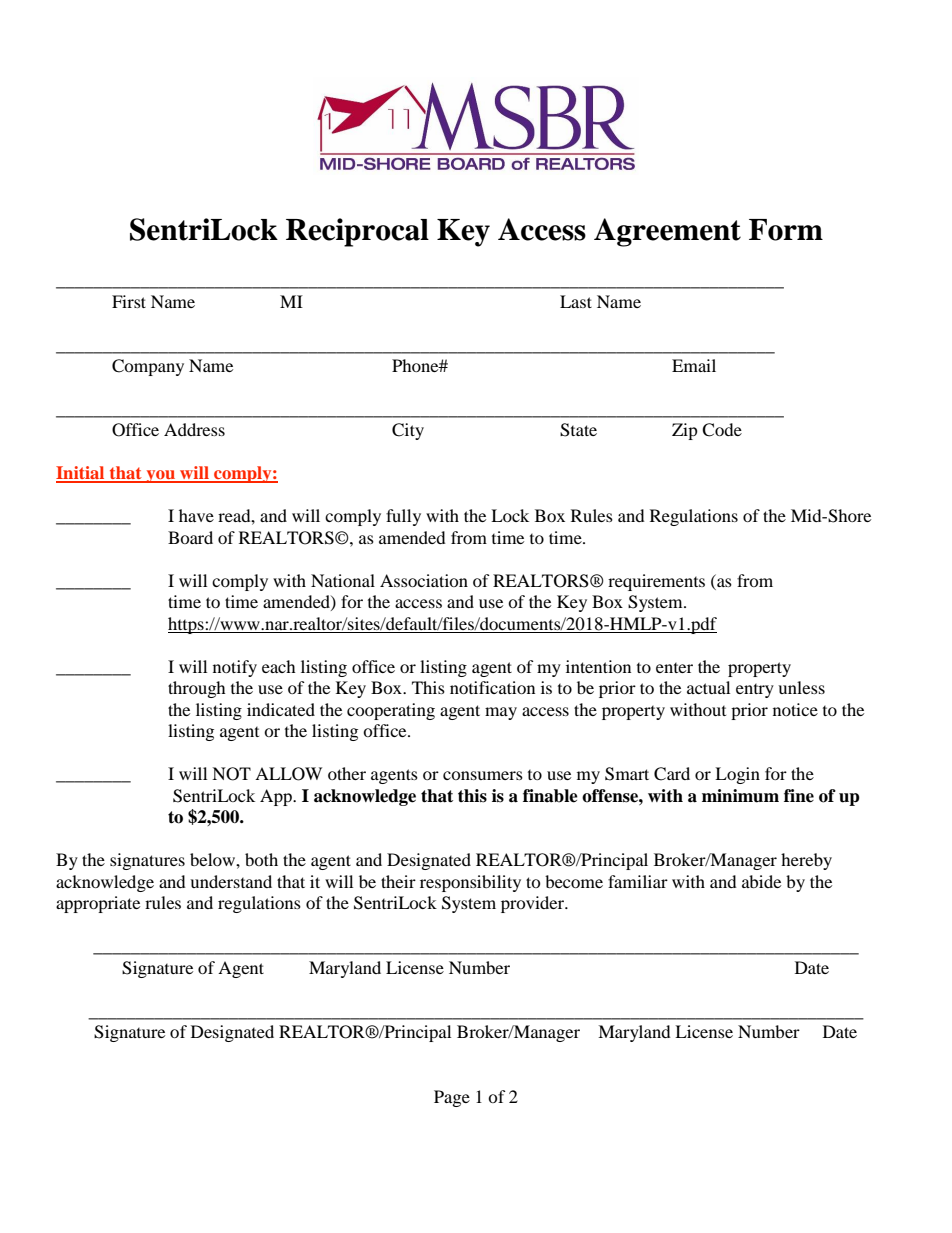 Image resolution: width=952 pixels, height=1233 pixels. What do you see at coordinates (357, 232) in the screenshot?
I see `Reciprocal` at bounding box center [357, 232].
